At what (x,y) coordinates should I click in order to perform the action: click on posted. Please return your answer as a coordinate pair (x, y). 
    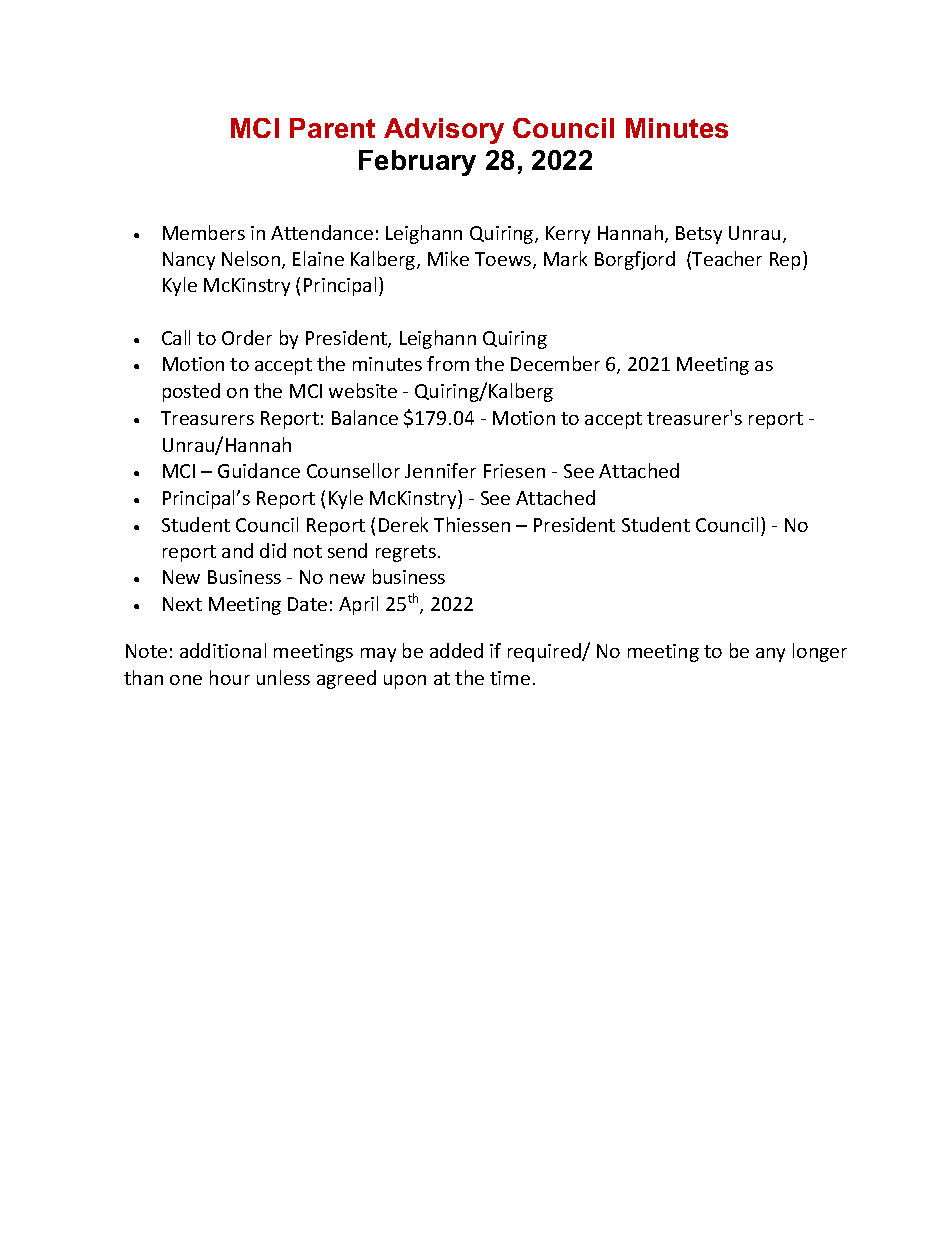
    Looking at the image, I should click on (191, 392).
